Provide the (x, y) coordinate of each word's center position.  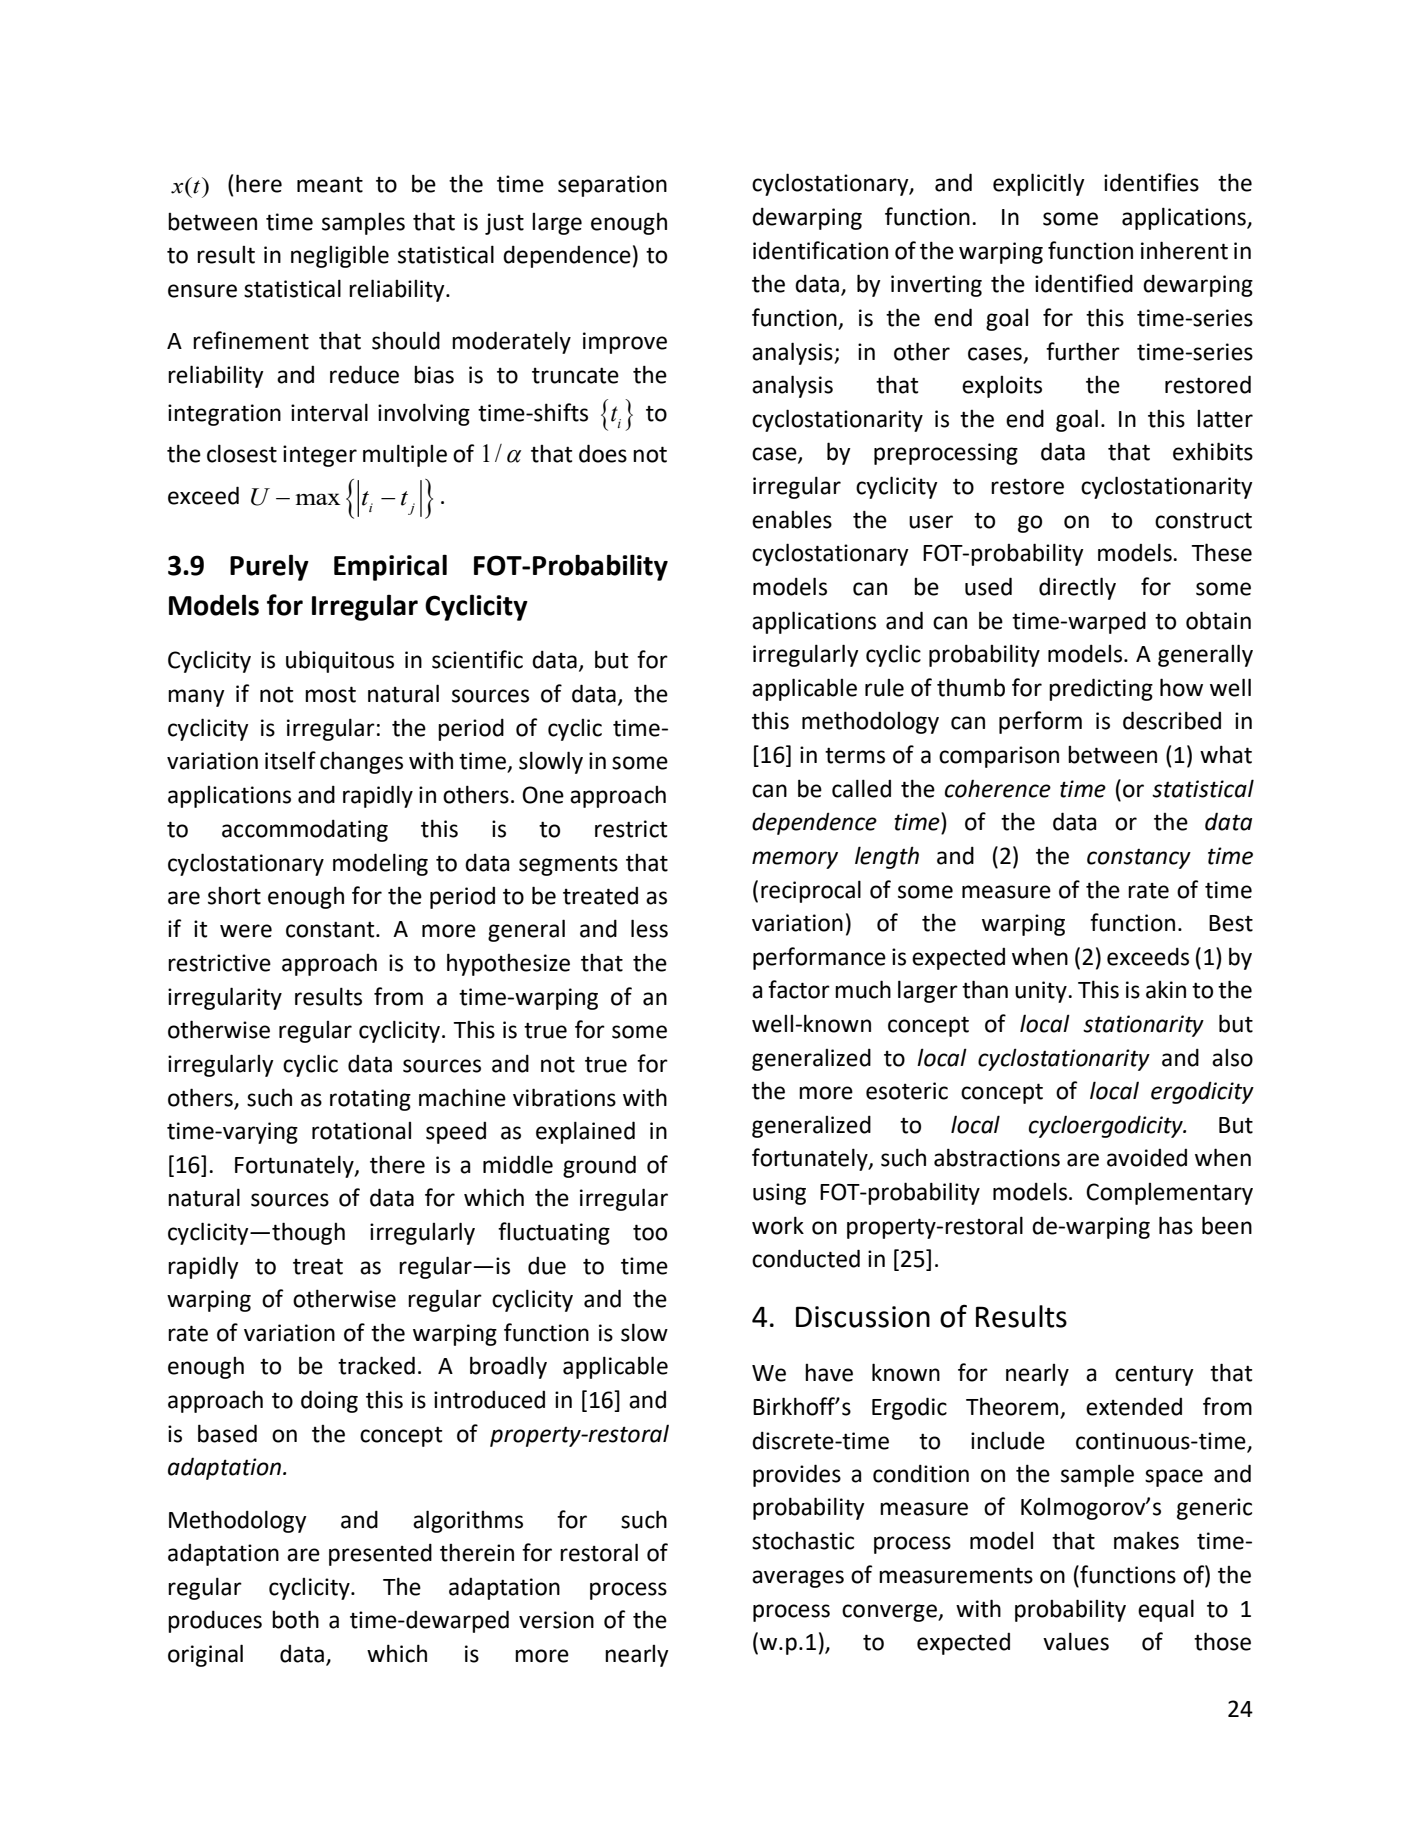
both (295, 1619)
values (1076, 1641)
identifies (1151, 182)
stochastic (803, 1541)
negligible (340, 256)
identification (820, 250)
